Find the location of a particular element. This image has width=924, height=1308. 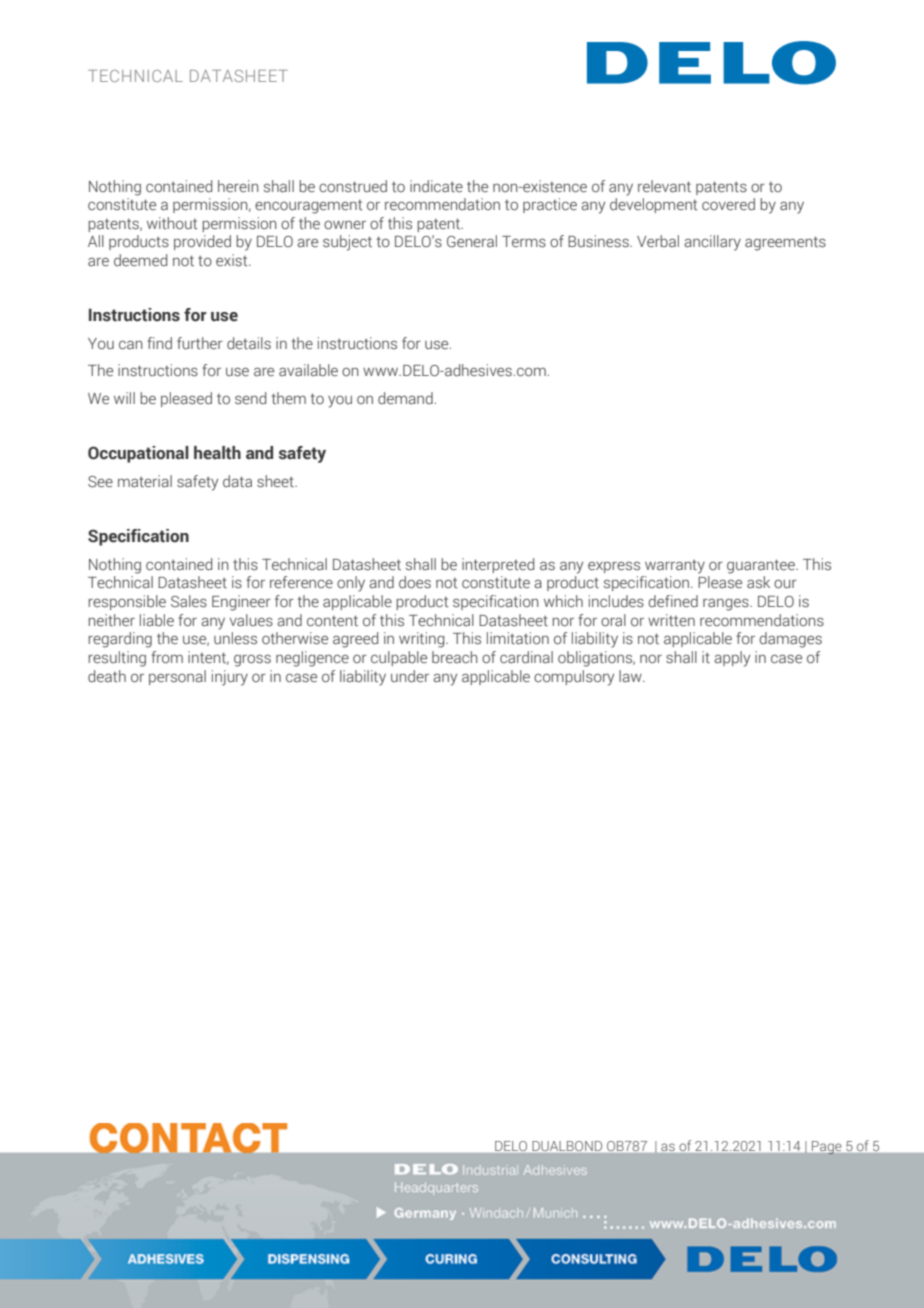

breach is located at coordinates (455, 657).
